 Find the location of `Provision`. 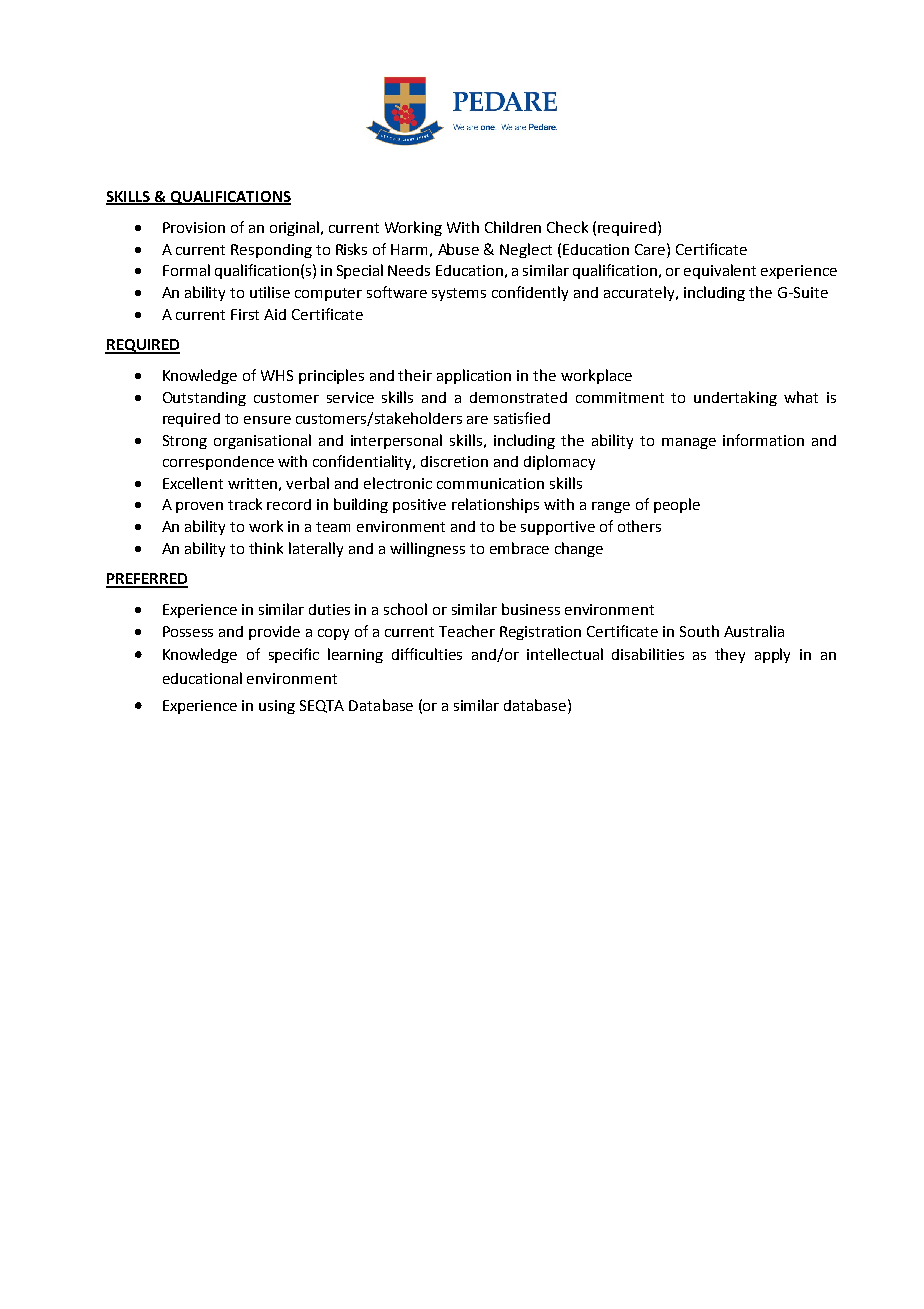

Provision is located at coordinates (194, 227).
